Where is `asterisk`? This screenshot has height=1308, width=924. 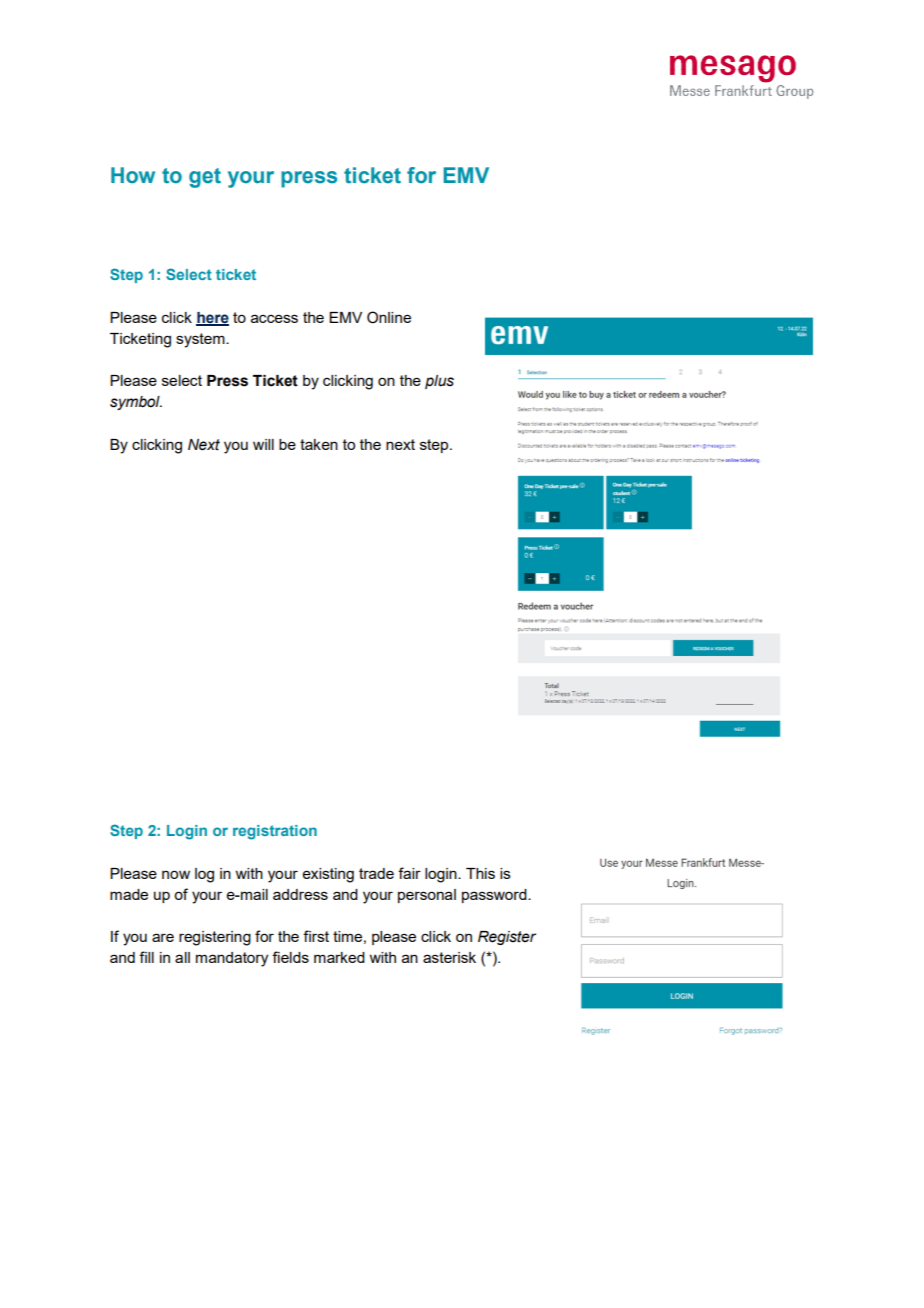 asterisk is located at coordinates (449, 957).
